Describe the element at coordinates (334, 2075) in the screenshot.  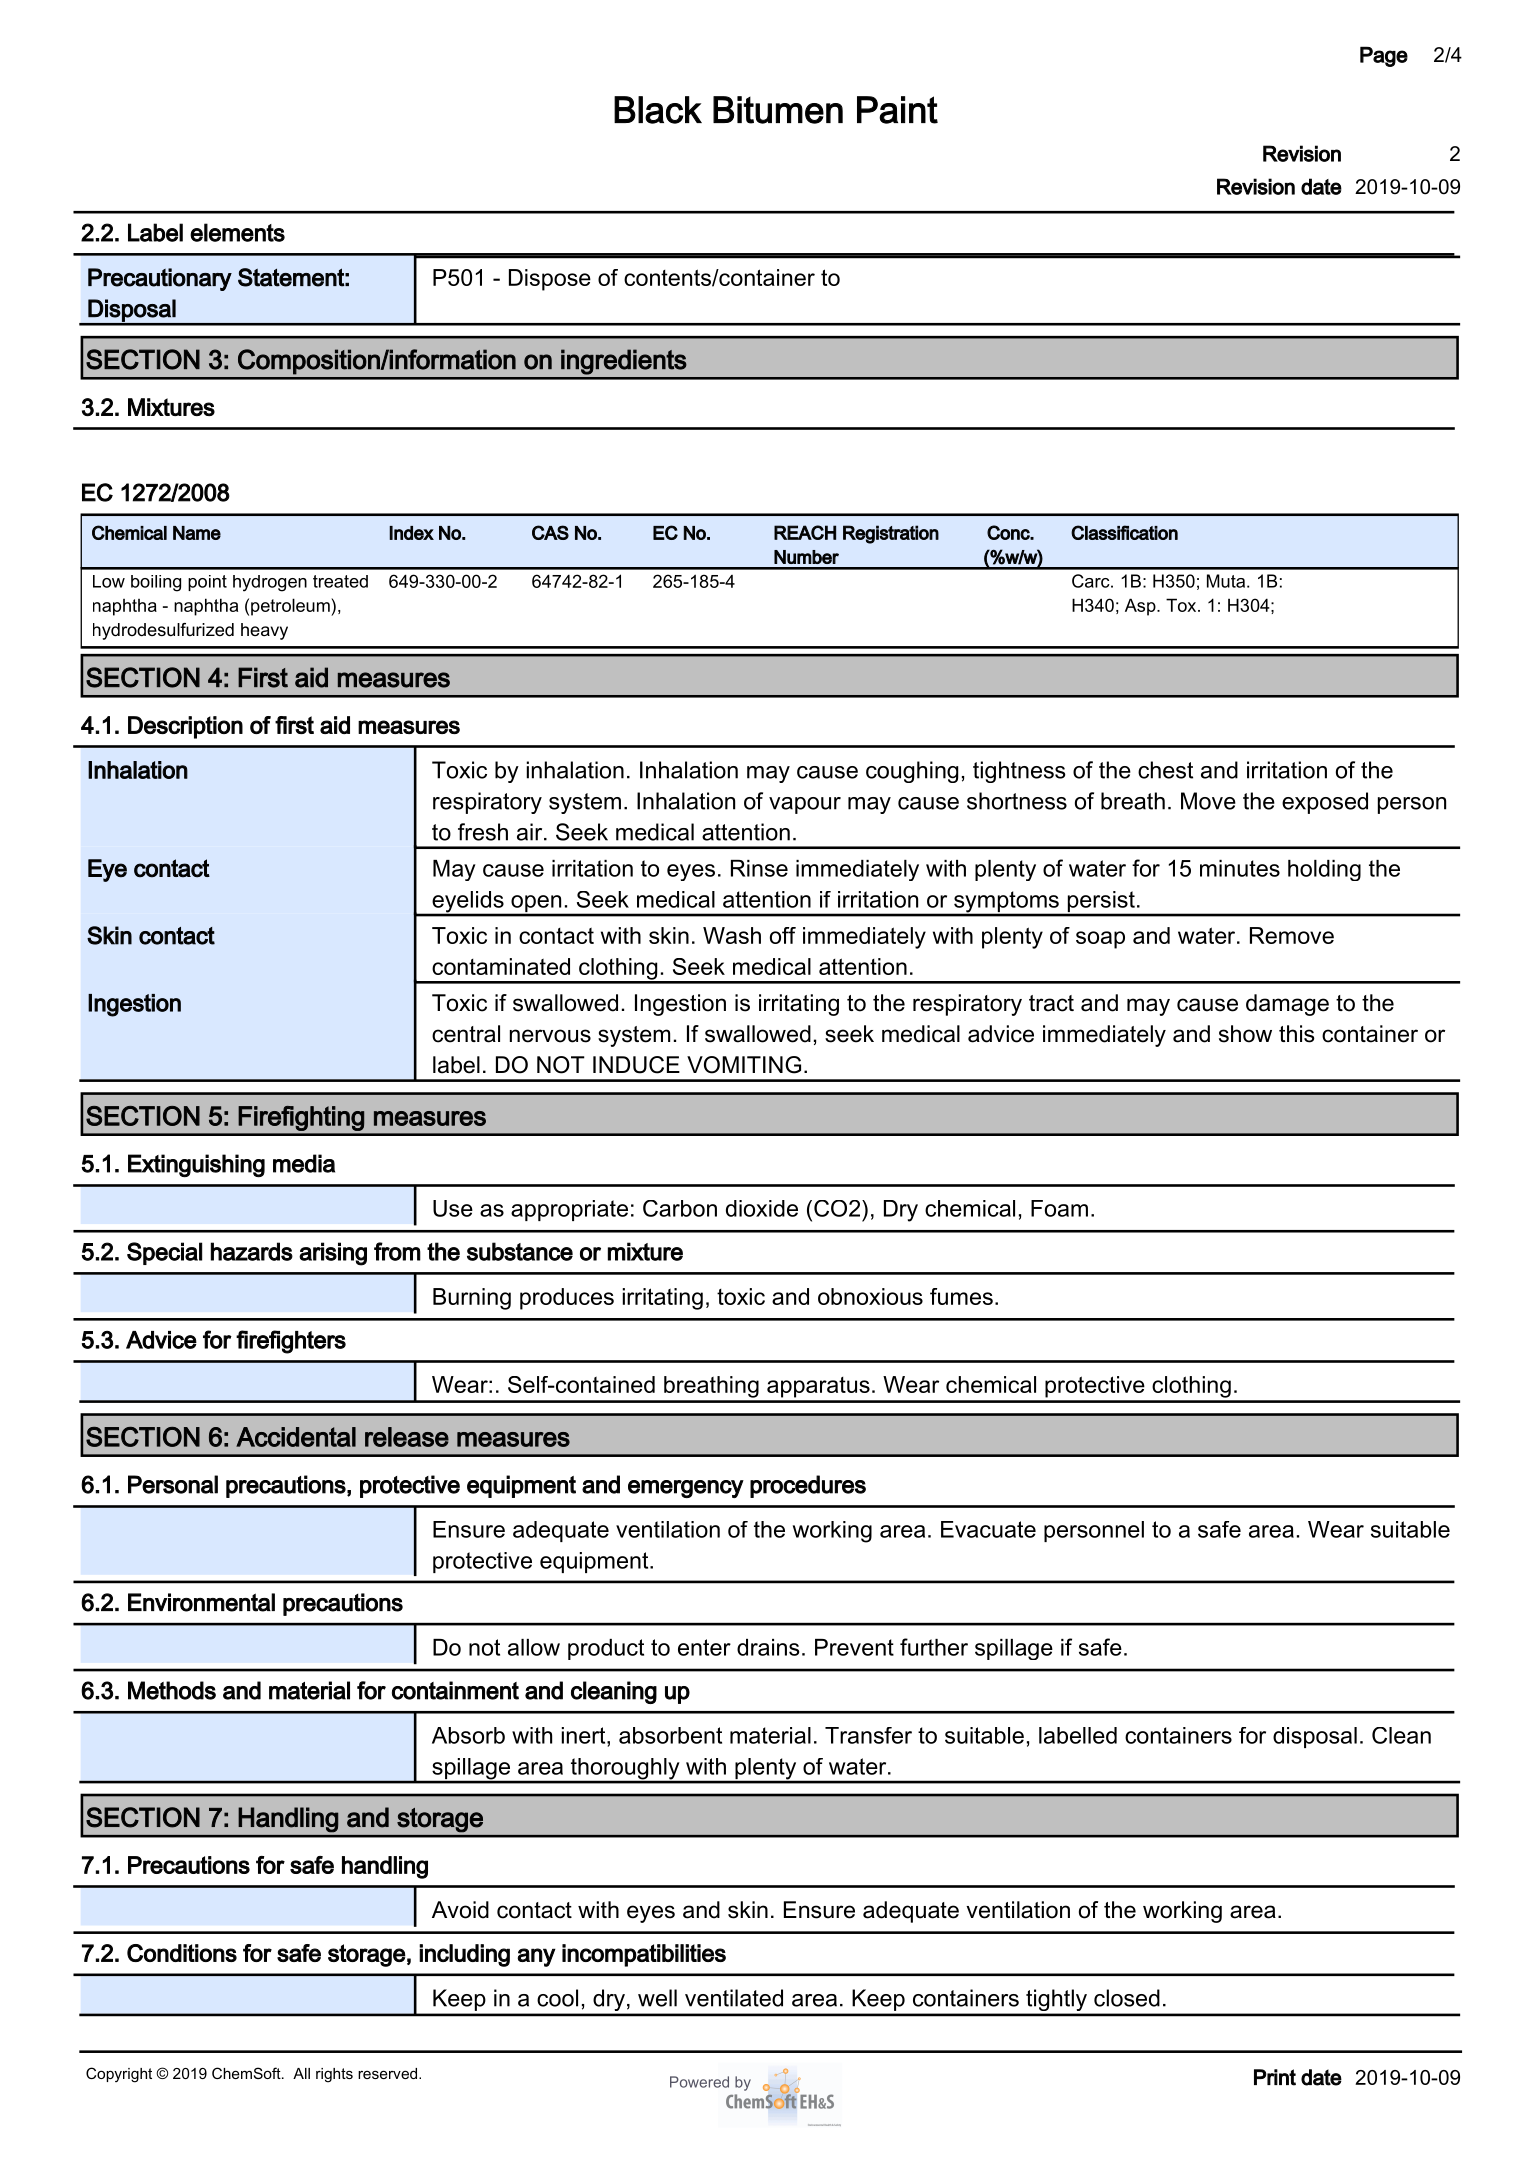
I see `rights` at that location.
